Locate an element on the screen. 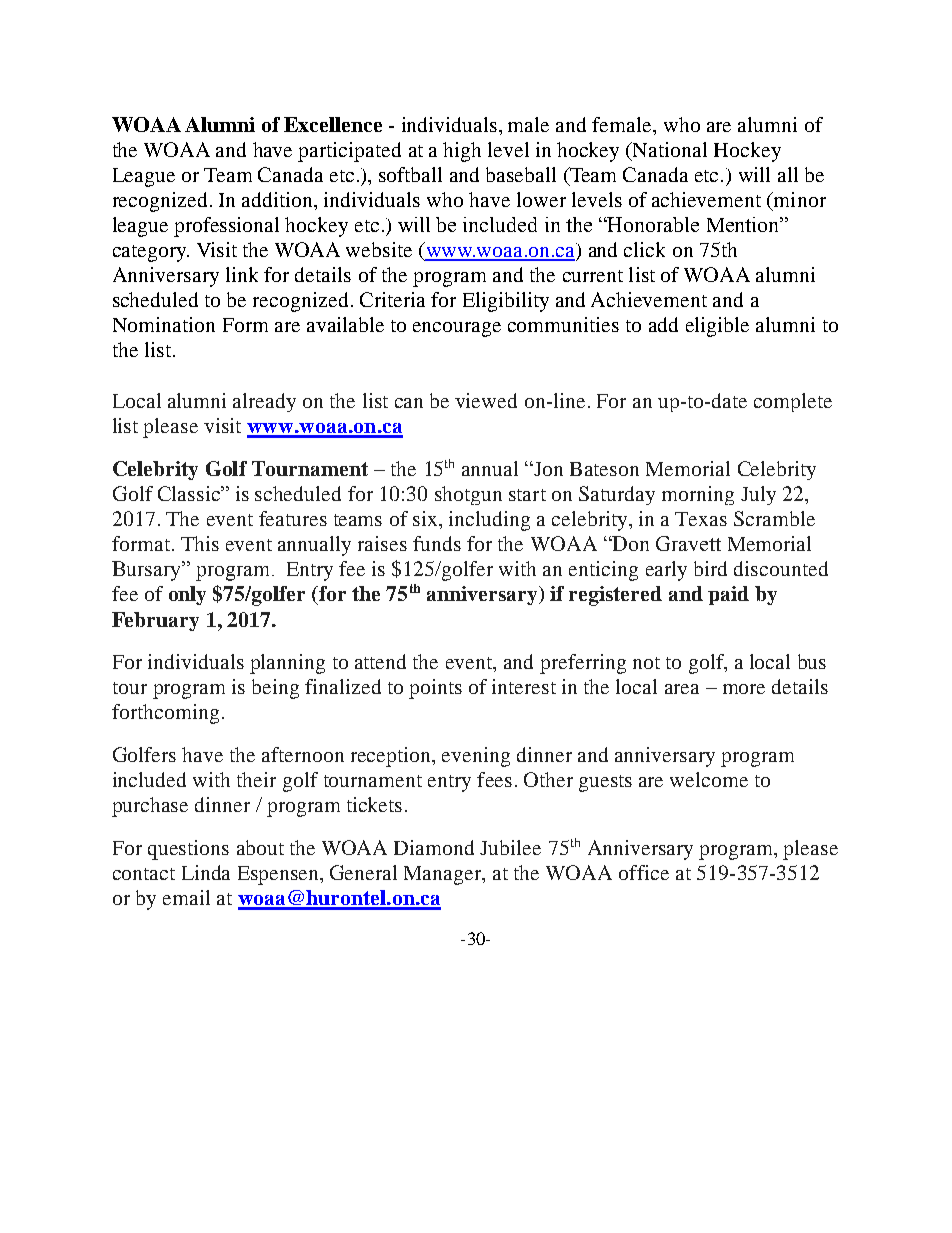 Image resolution: width=952 pixels, height=1233 pixels. Texas is located at coordinates (701, 519).
